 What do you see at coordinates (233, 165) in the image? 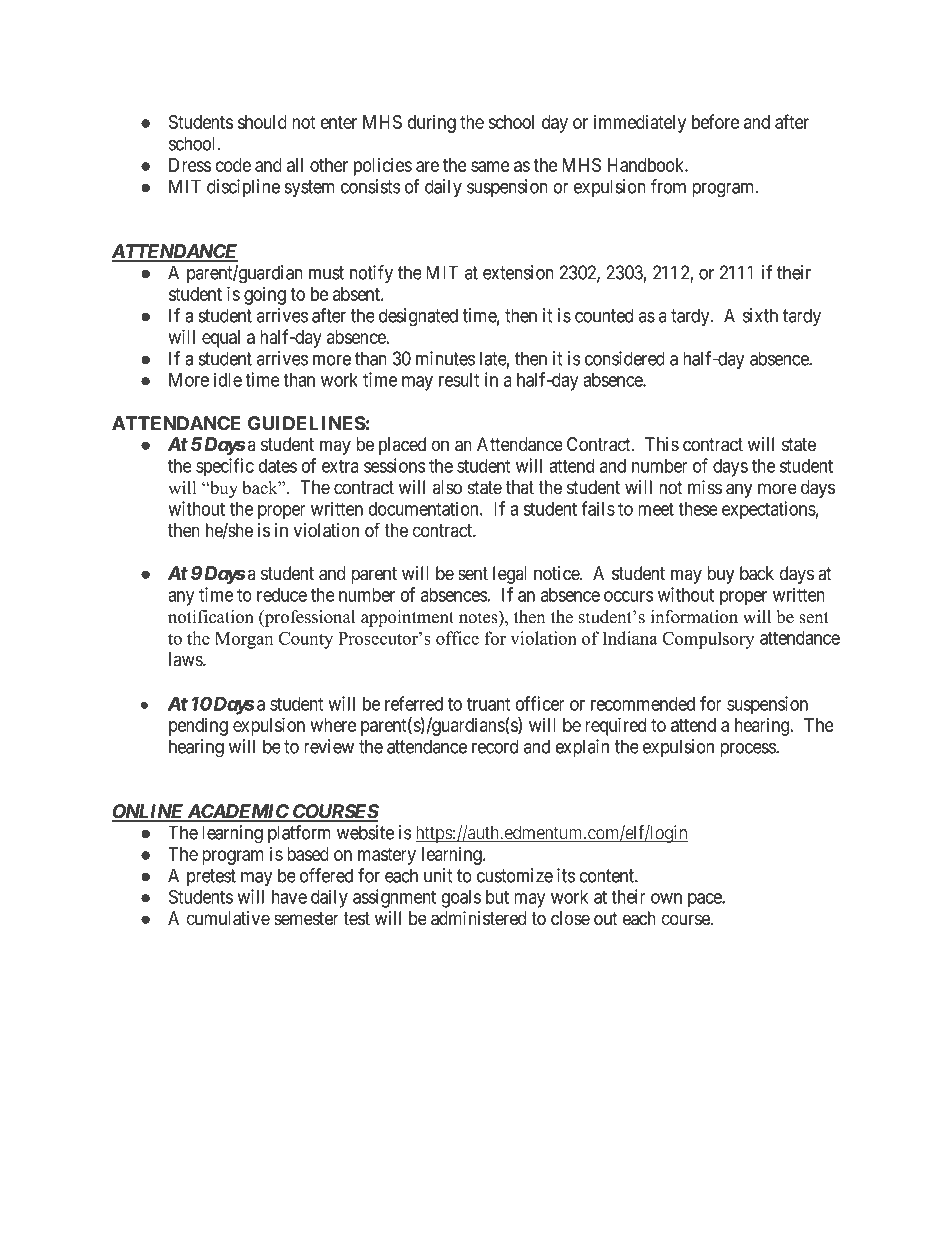
I see `code` at bounding box center [233, 165].
